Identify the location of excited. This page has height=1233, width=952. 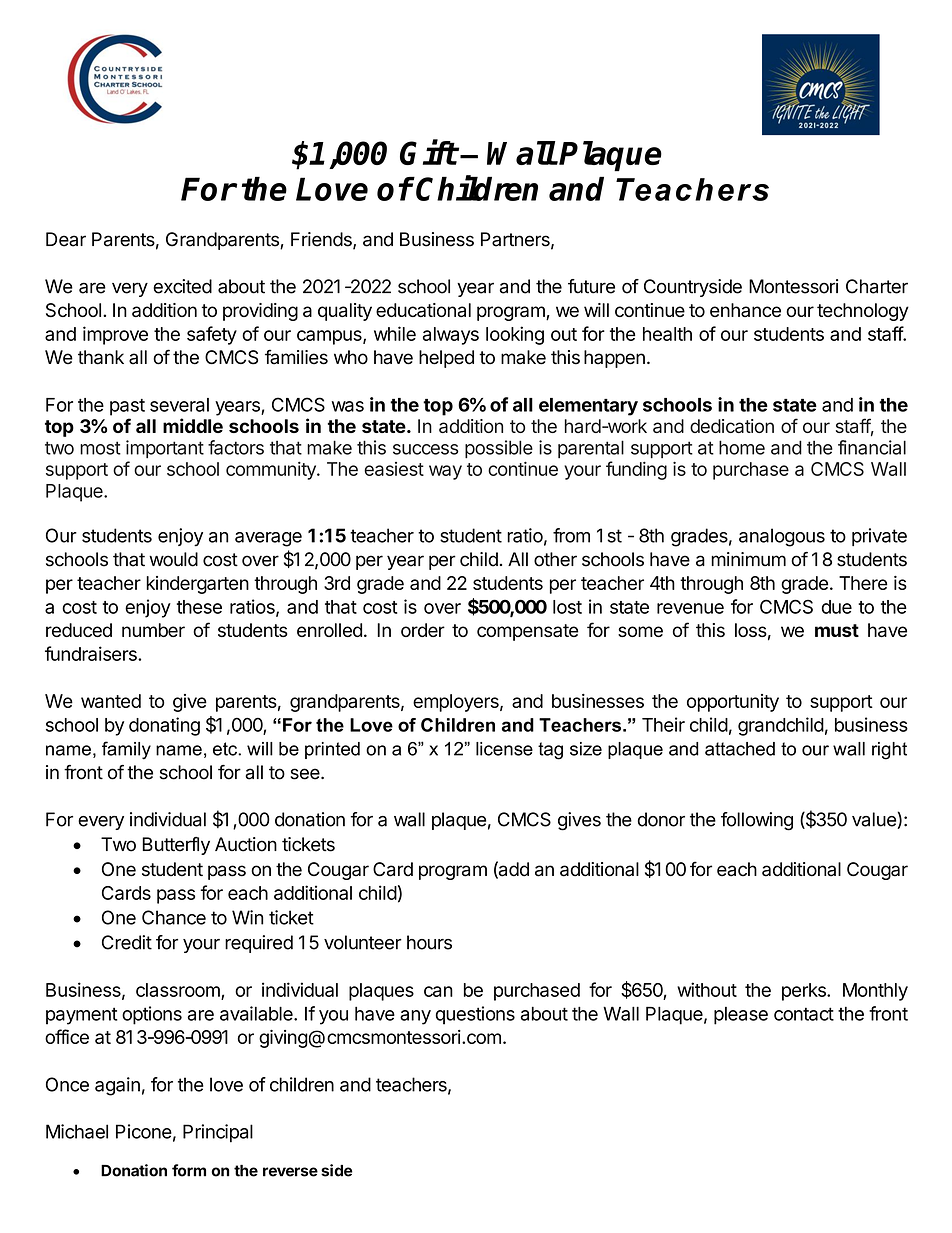
(182, 286).
